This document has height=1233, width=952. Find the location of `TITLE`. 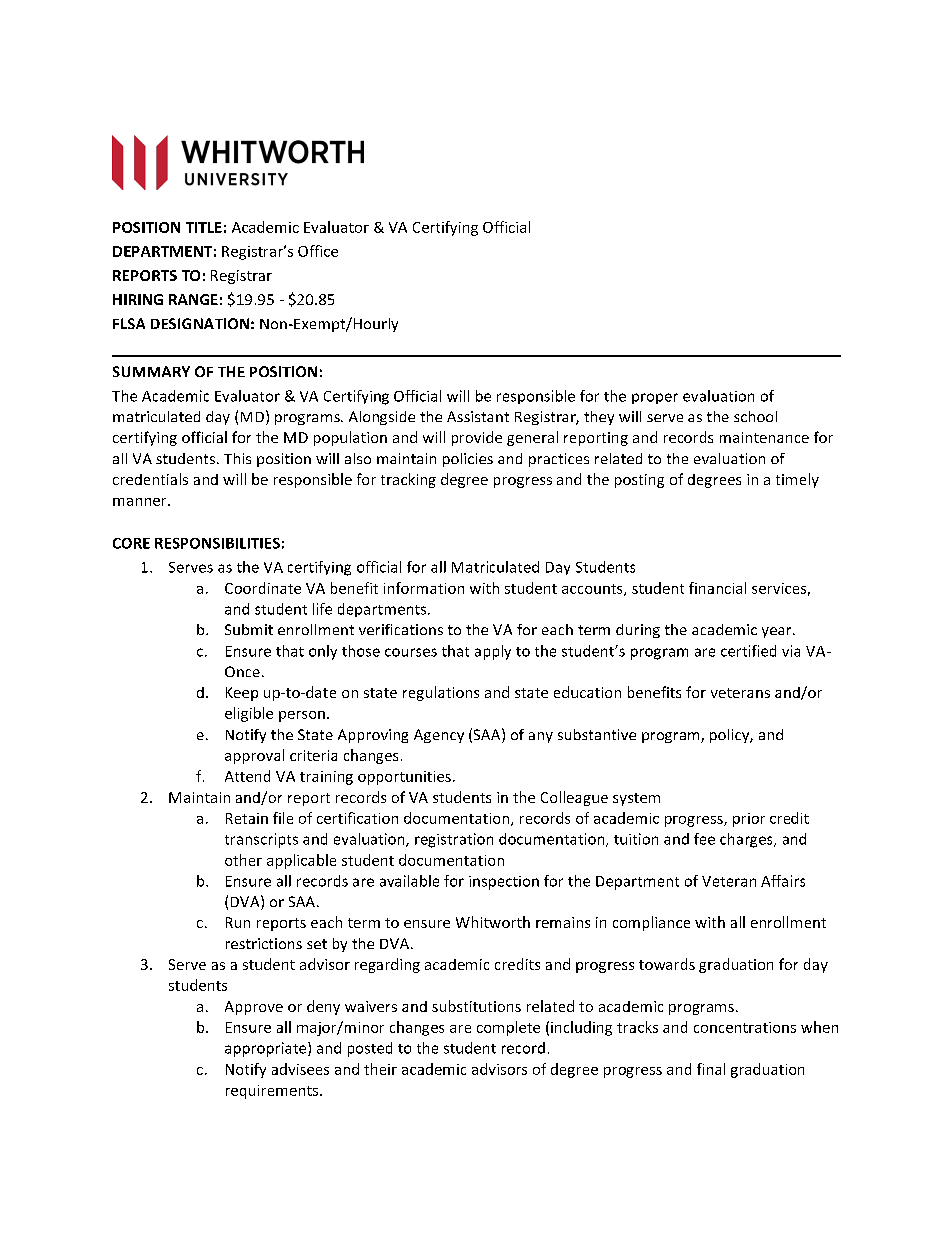

TITLE is located at coordinates (204, 227).
